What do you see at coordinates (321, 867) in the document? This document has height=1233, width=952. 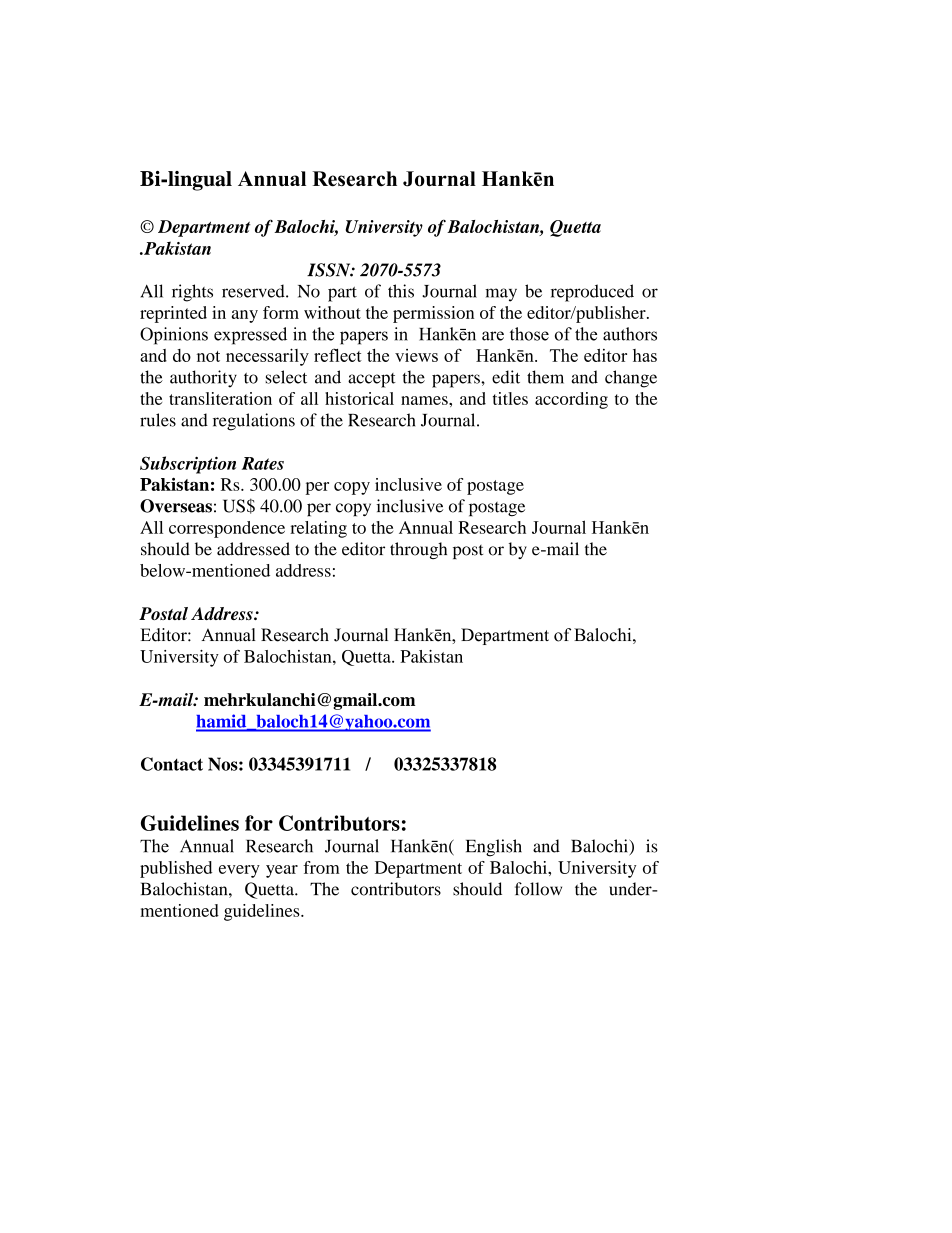 I see `from` at bounding box center [321, 867].
